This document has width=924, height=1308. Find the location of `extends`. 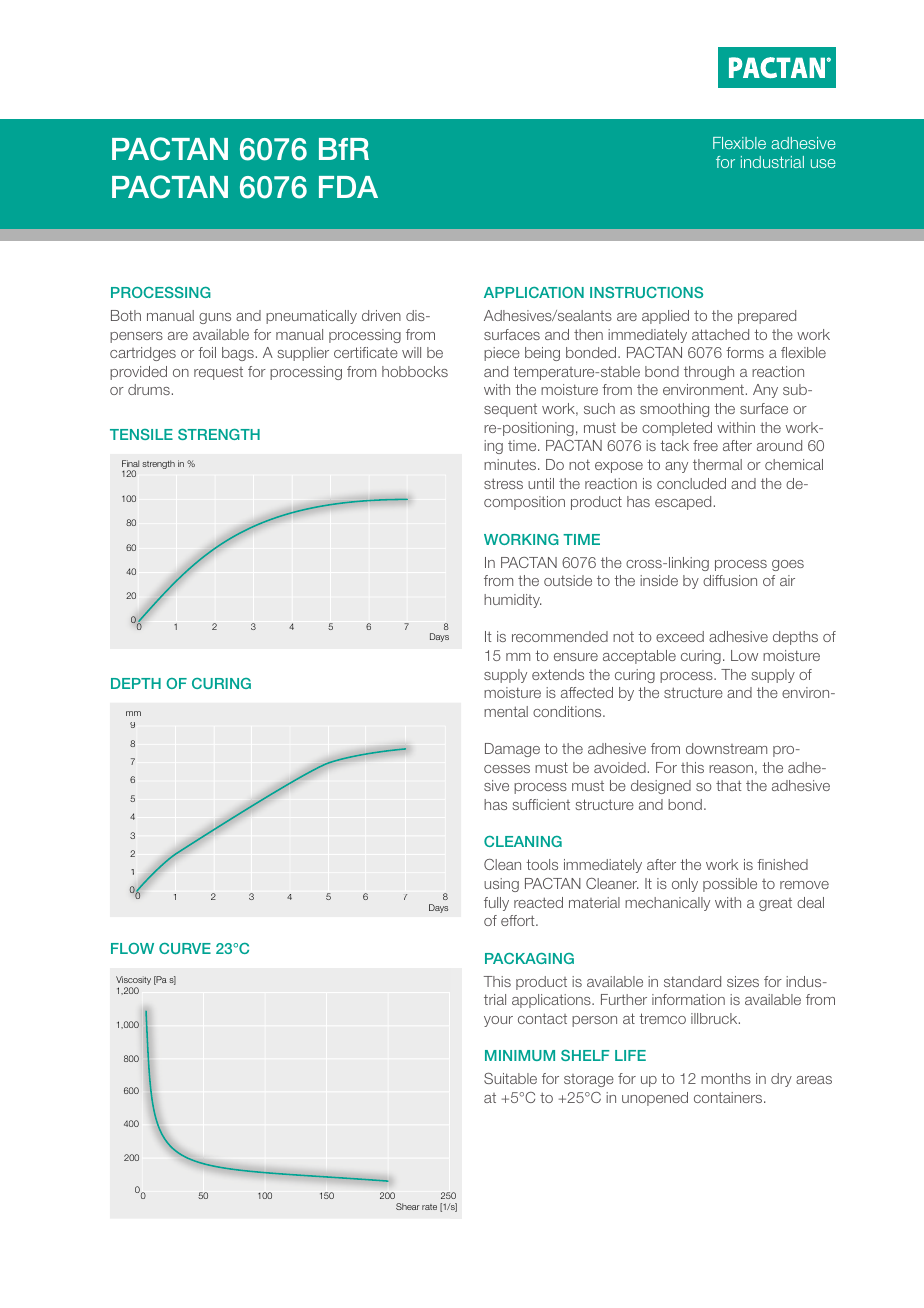

extends is located at coordinates (558, 674).
